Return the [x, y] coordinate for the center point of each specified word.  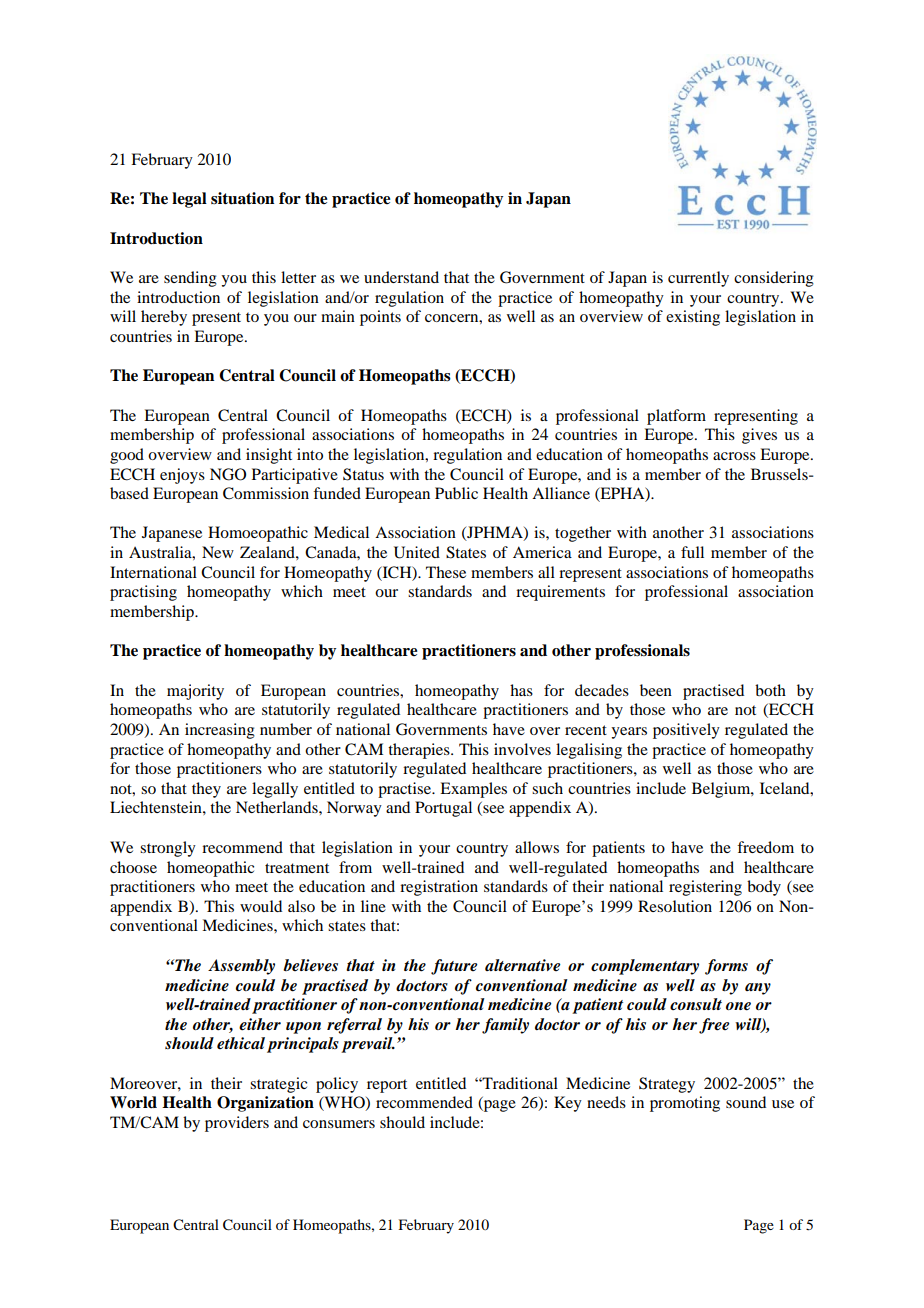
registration [439, 888]
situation [242, 198]
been [656, 690]
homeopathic [210, 869]
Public [456, 493]
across [734, 456]
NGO [228, 474]
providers [237, 1124]
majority [195, 692]
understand [401, 277]
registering [705, 888]
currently [698, 279]
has [521, 690]
